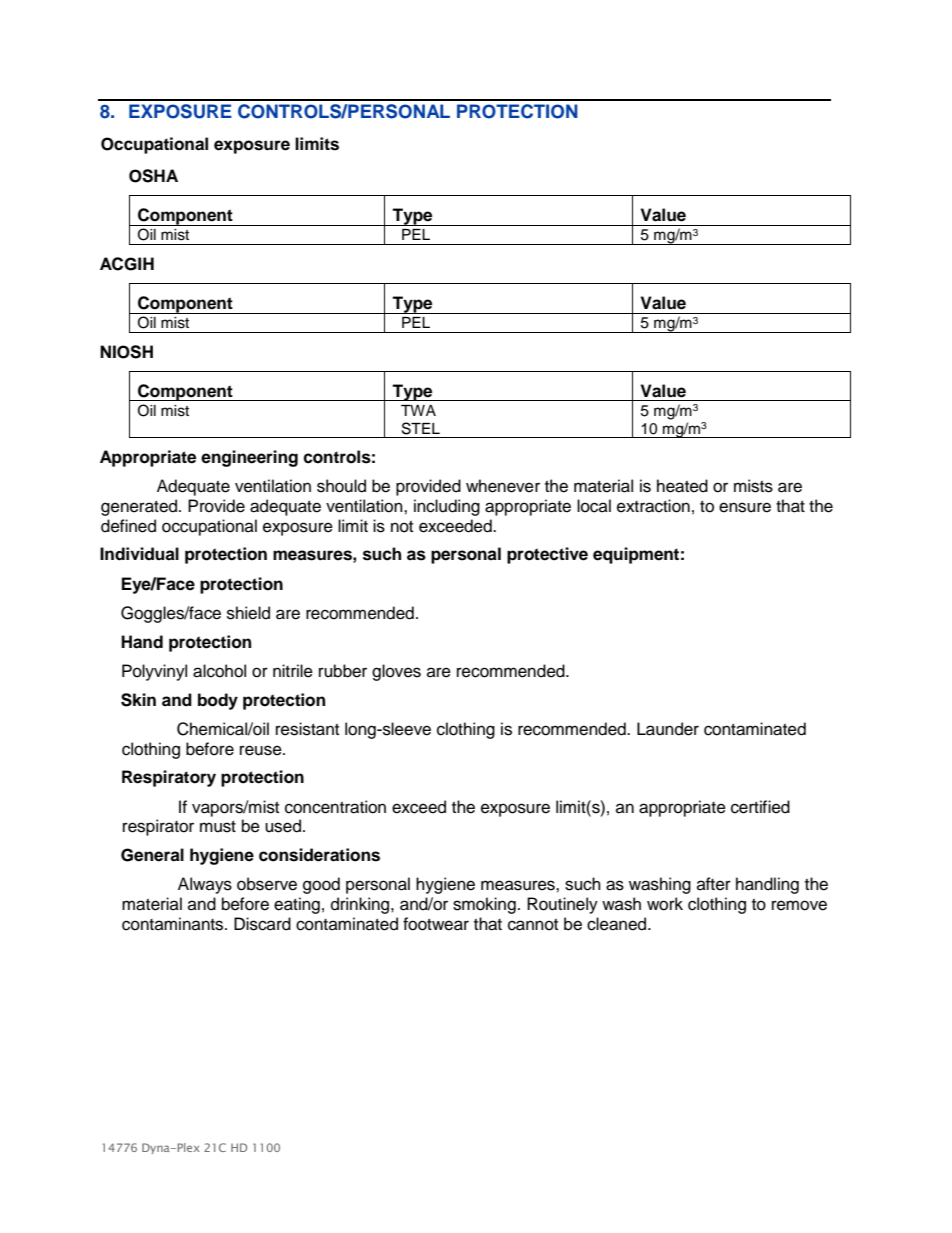 This screenshot has height=1233, width=952. I want to click on TWA, so click(418, 410).
